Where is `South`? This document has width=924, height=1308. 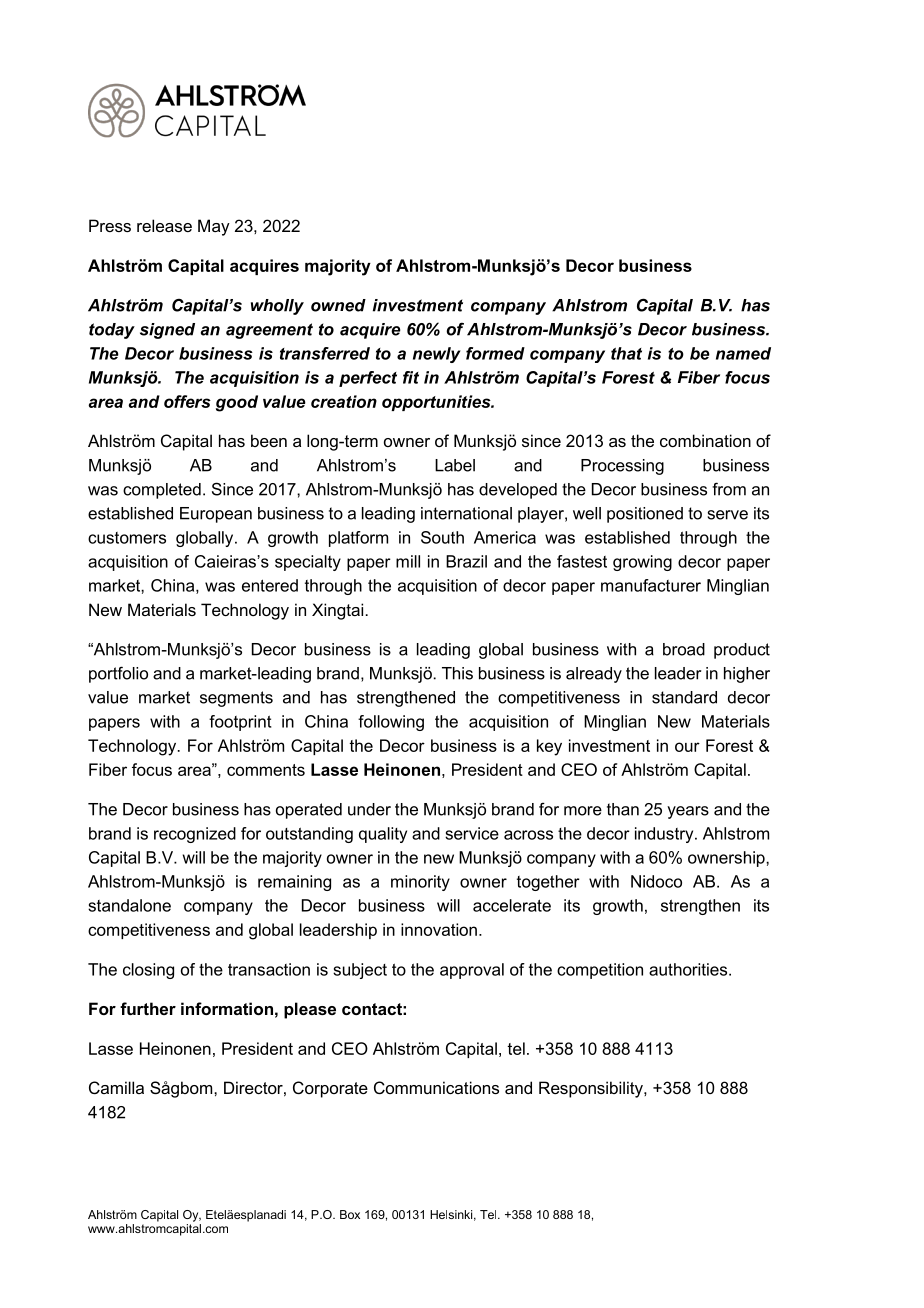
South is located at coordinates (442, 537).
